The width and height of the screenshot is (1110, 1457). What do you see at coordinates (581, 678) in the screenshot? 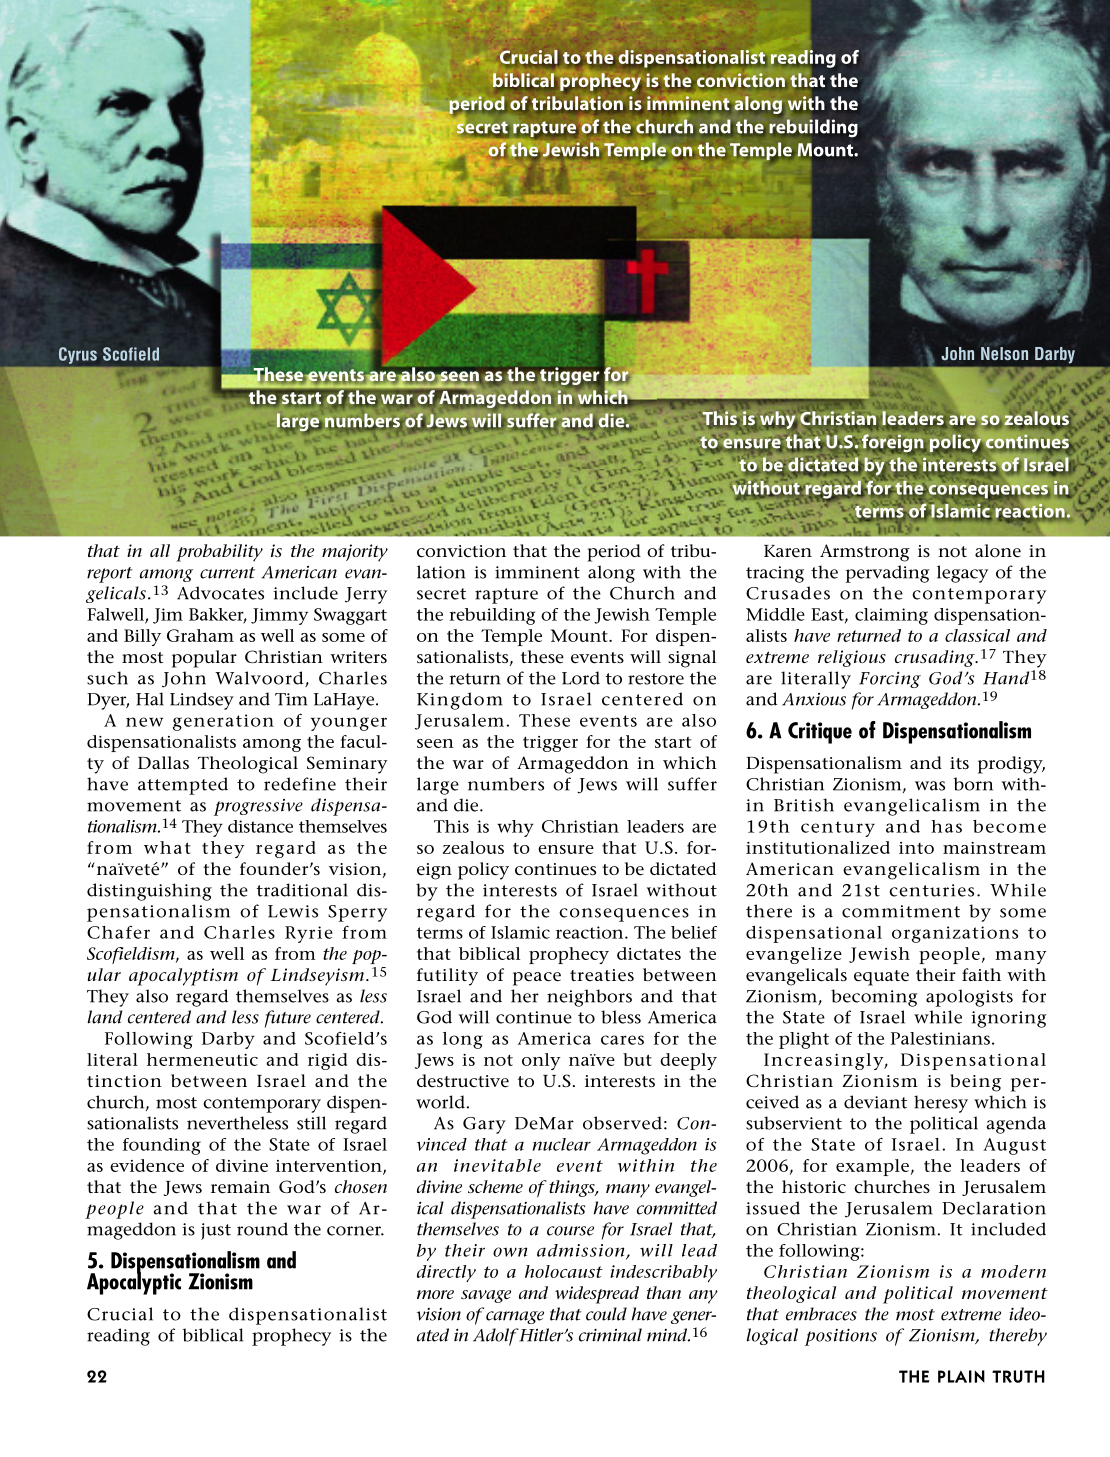
I see `Lord` at bounding box center [581, 678].
